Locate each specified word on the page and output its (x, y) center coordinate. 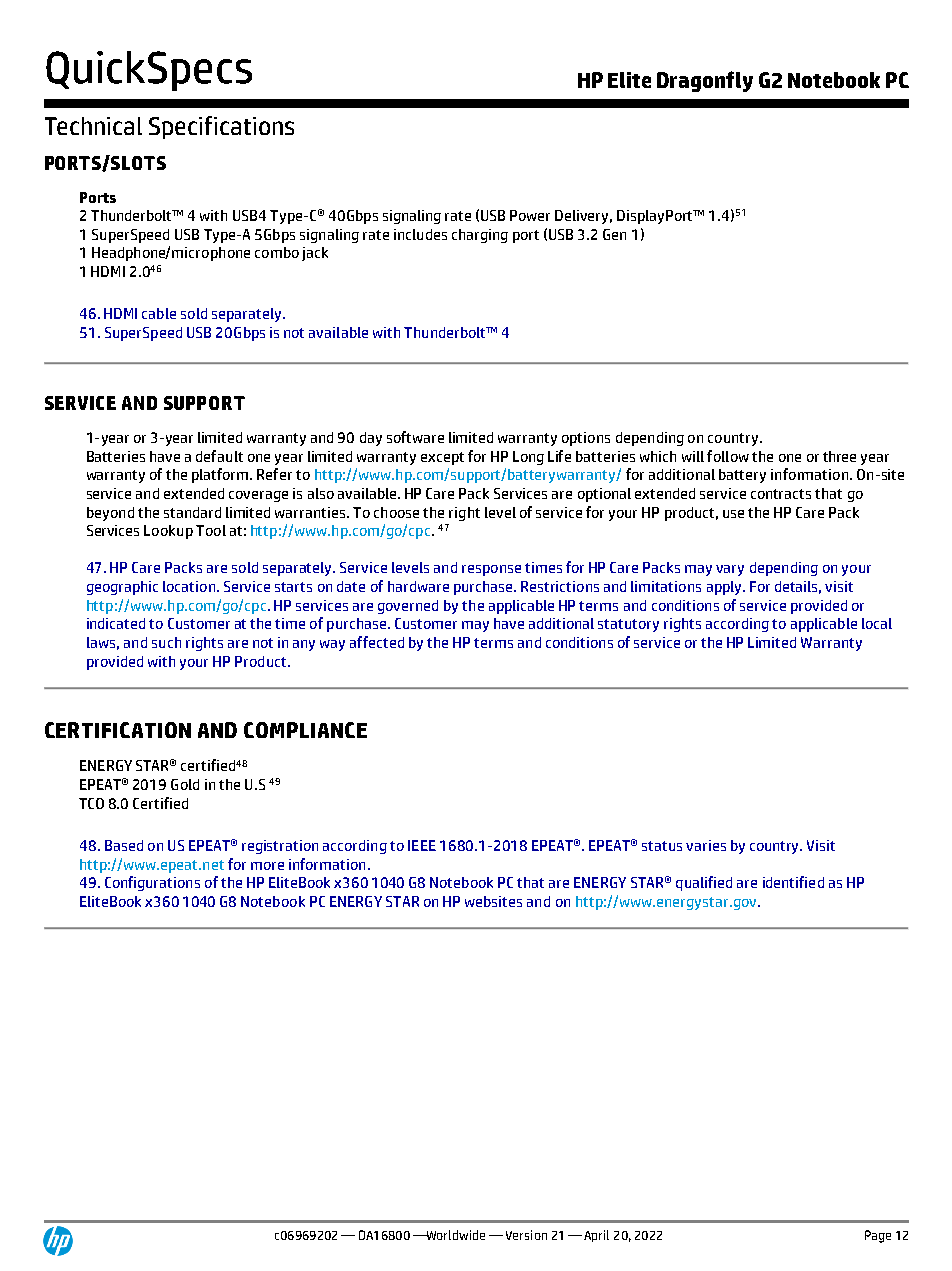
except (442, 458)
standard (192, 512)
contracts (781, 494)
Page (878, 1236)
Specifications (221, 127)
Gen (614, 234)
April (596, 1236)
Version (526, 1235)
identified (793, 882)
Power (530, 215)
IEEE (422, 845)
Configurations (152, 883)
